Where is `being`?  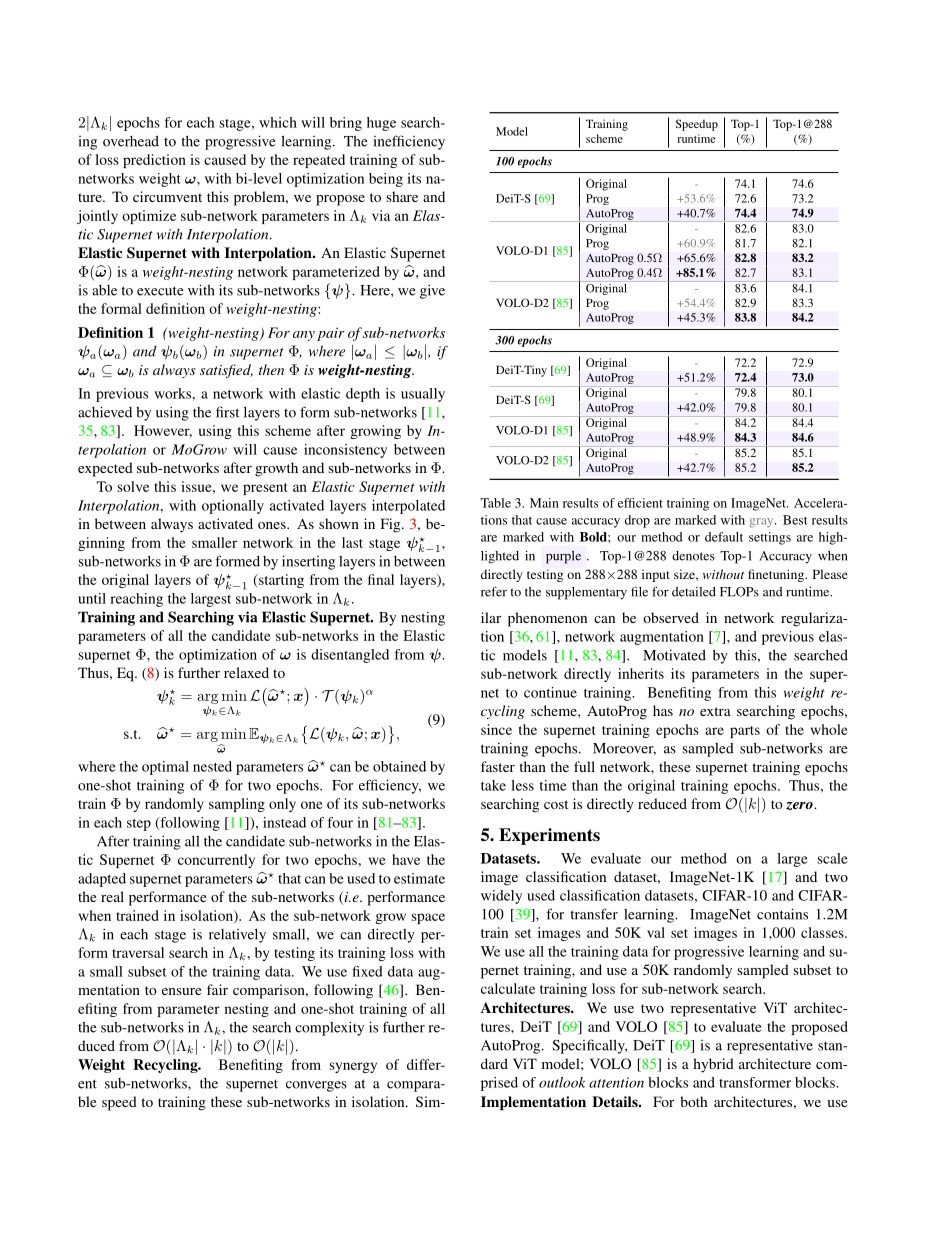
being is located at coordinates (386, 180).
